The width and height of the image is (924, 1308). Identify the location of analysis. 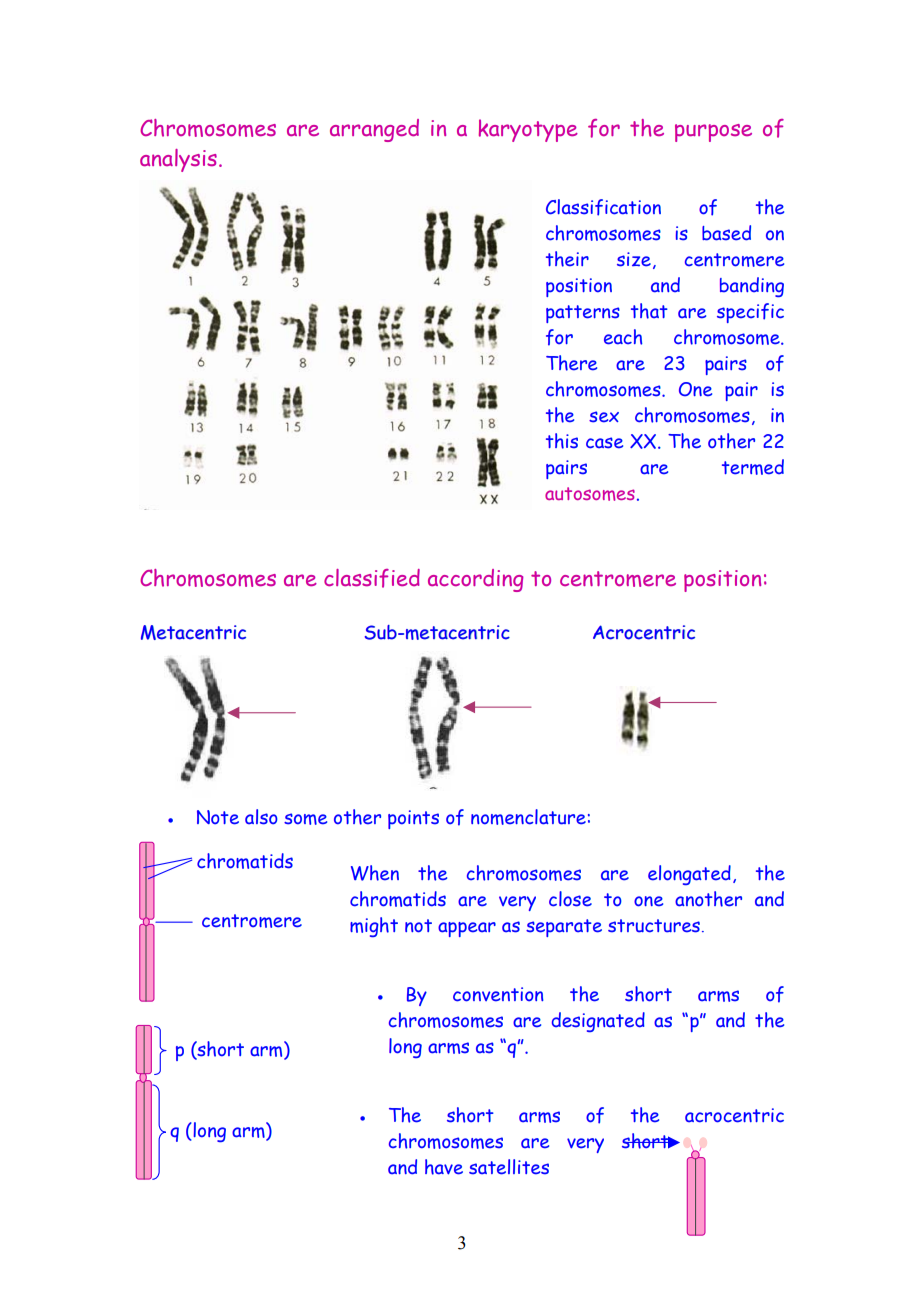
(178, 160).
